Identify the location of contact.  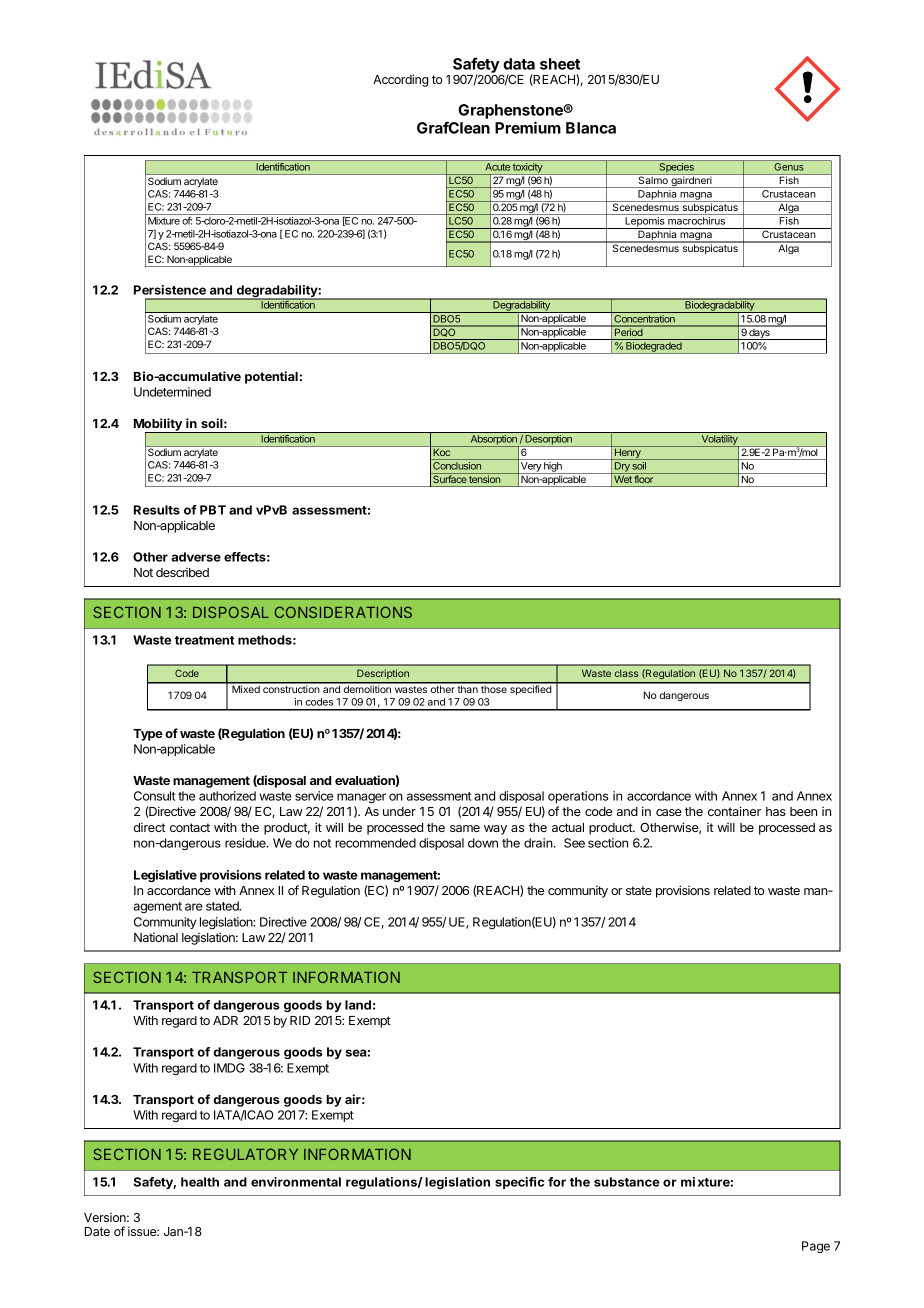
(190, 827).
